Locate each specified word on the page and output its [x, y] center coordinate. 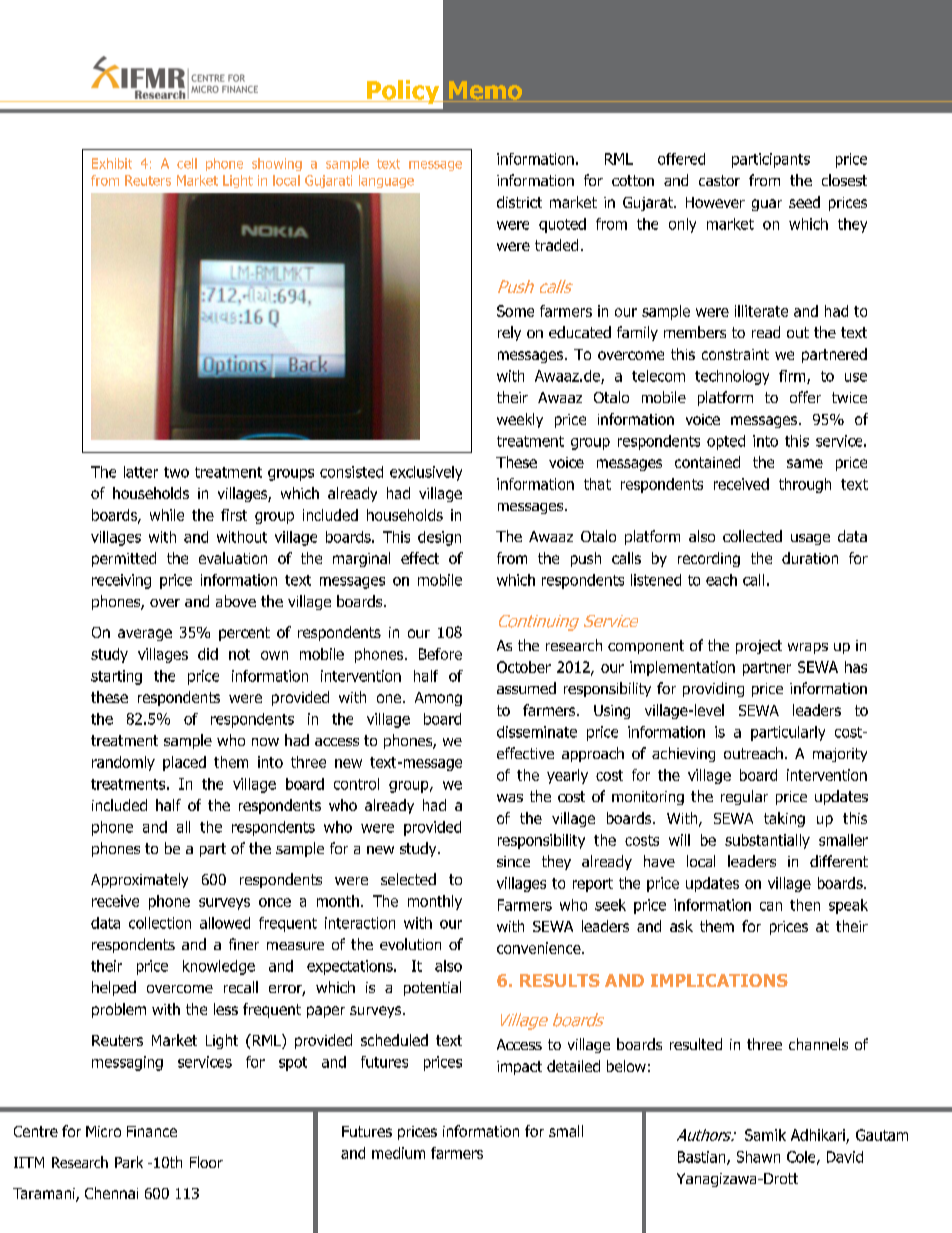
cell [187, 163]
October [524, 667]
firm [793, 377]
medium [398, 1153]
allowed [225, 923]
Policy [403, 92]
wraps [808, 648]
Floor [206, 1162]
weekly [520, 420]
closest [844, 180]
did [208, 654]
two [176, 472]
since [513, 861]
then [805, 905]
